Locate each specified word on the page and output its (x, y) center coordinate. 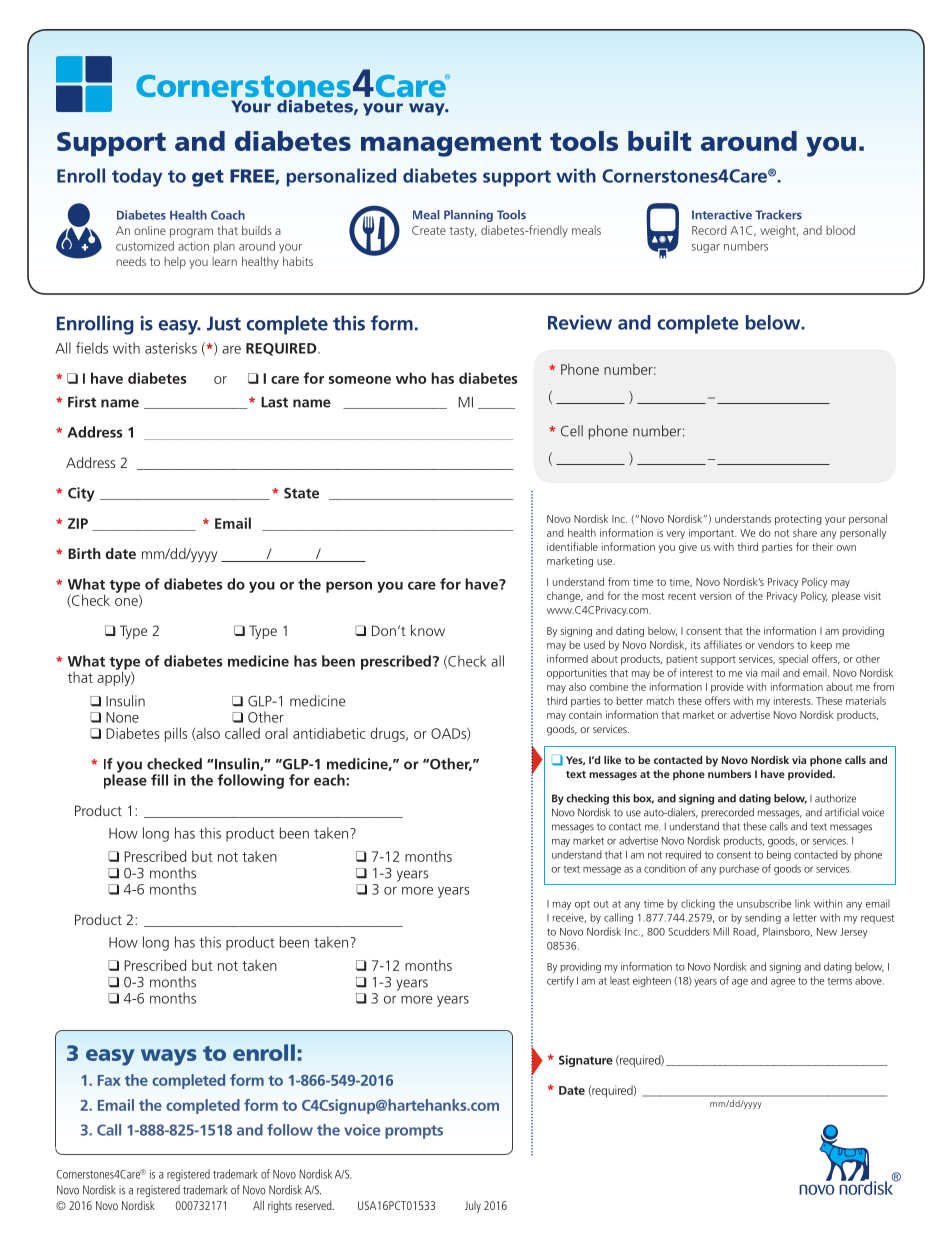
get (208, 178)
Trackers (778, 215)
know (428, 630)
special (793, 659)
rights (280, 1207)
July (473, 1207)
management (451, 144)
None (122, 717)
